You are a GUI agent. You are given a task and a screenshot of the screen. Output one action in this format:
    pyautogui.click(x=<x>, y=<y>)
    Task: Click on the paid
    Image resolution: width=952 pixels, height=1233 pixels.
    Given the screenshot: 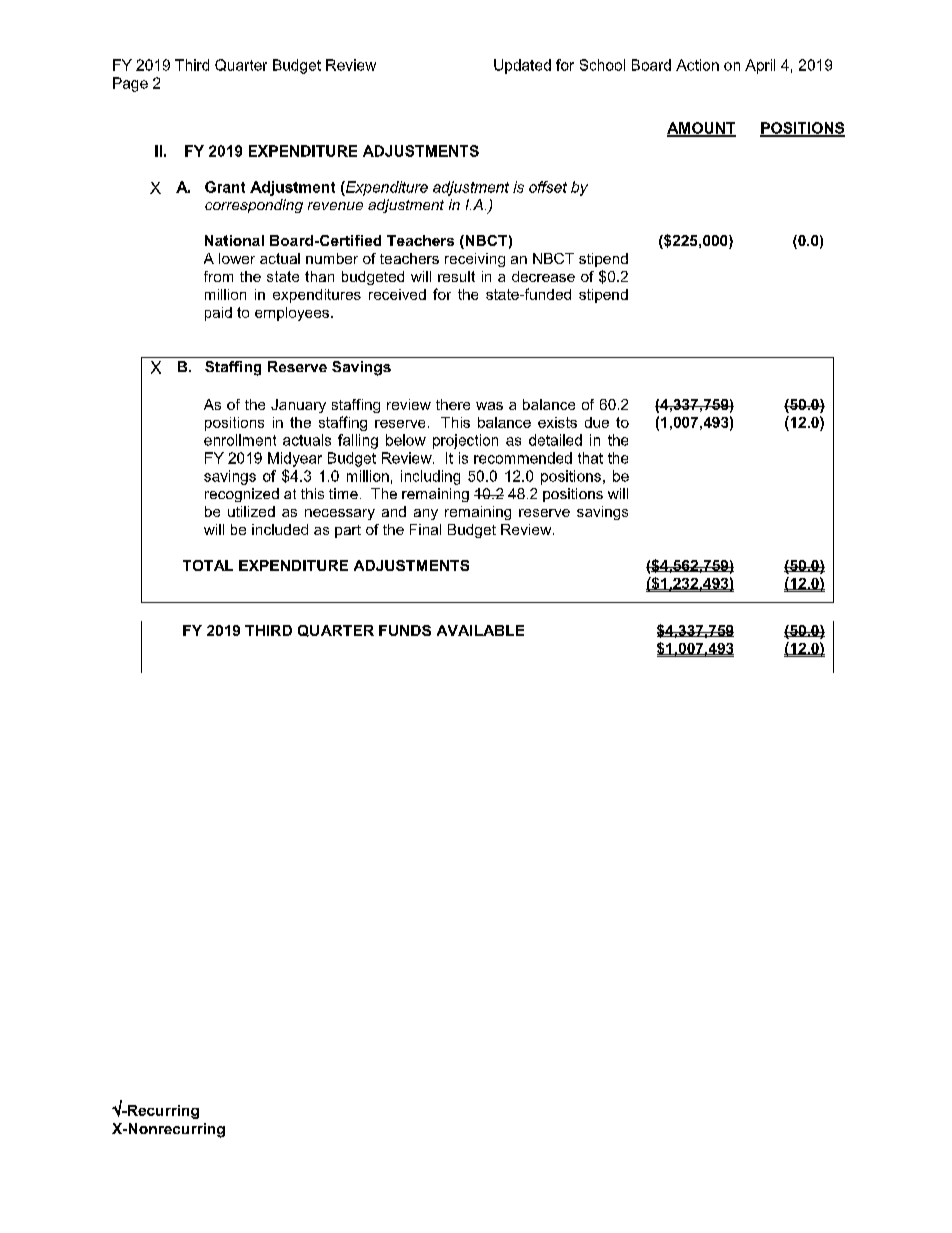 What is the action you would take?
    pyautogui.click(x=218, y=314)
